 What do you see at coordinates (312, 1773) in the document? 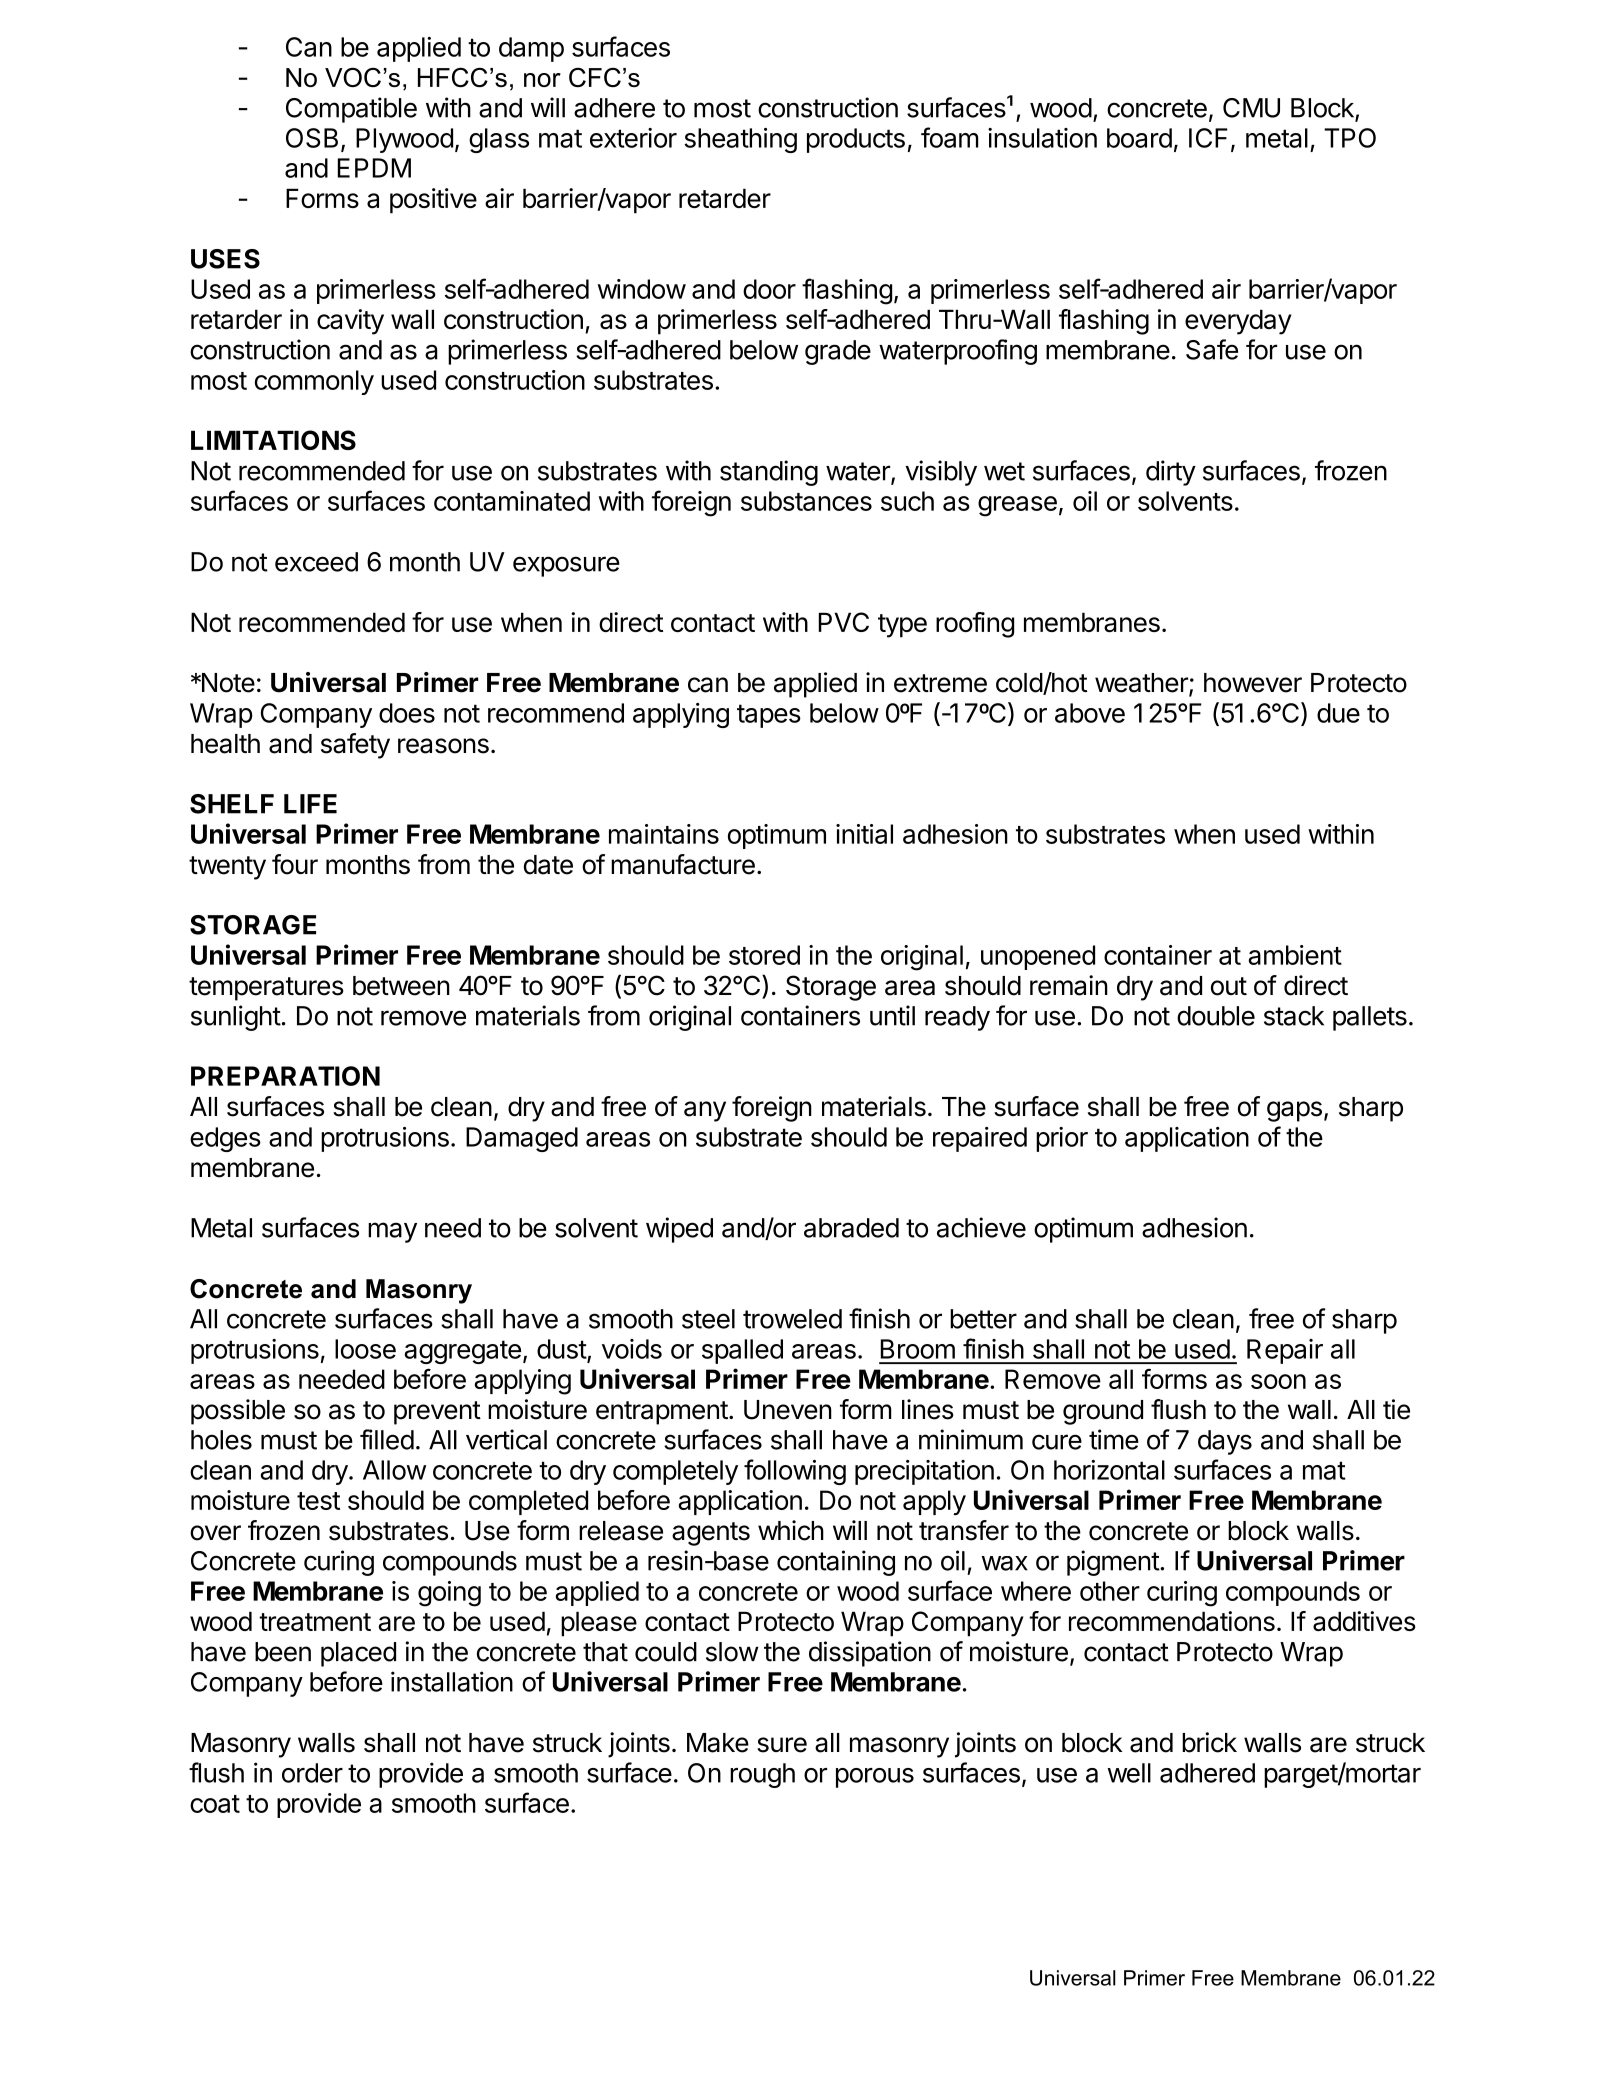
I see `order` at bounding box center [312, 1773].
